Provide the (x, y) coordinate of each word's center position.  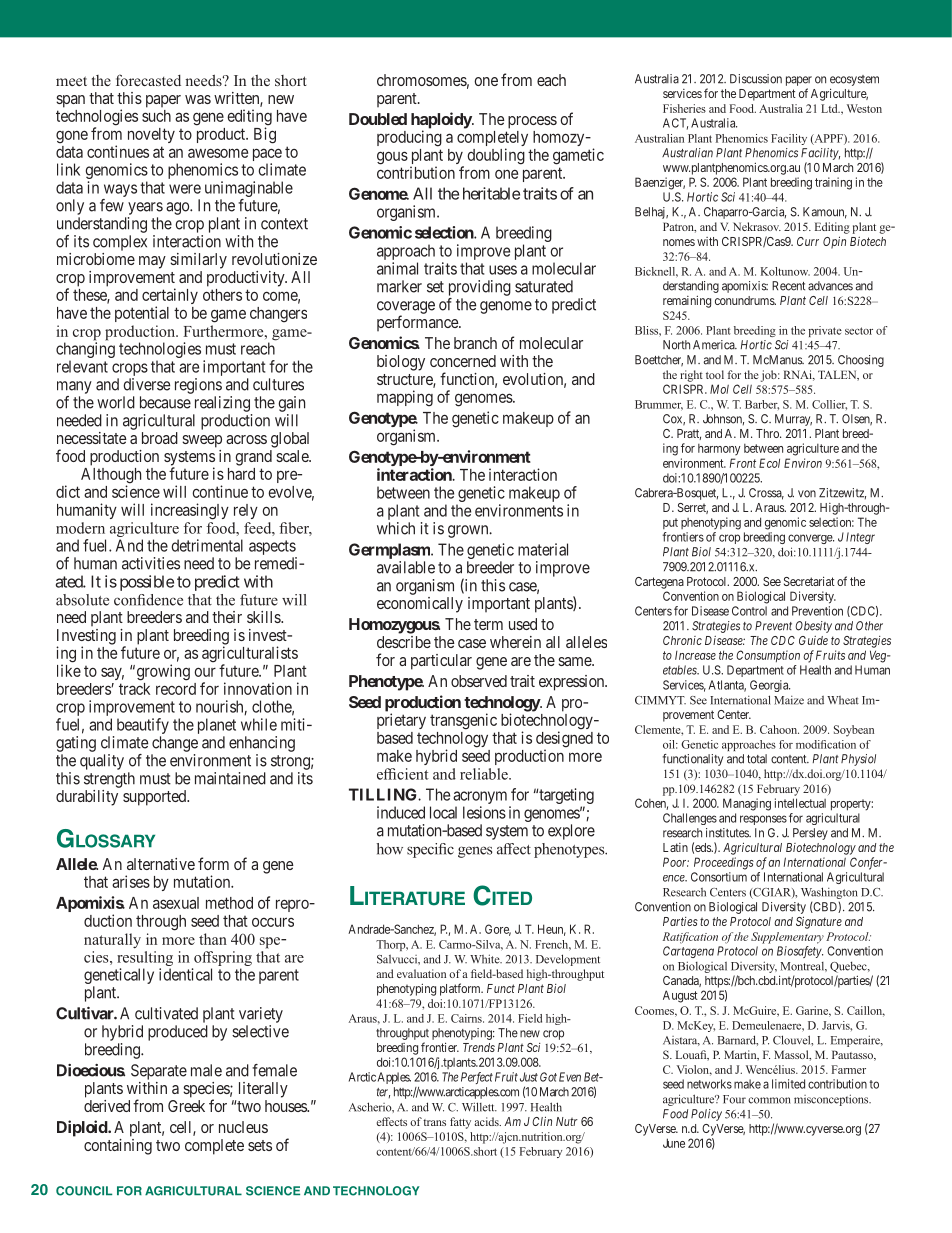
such (156, 116)
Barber (762, 405)
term (488, 624)
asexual (176, 903)
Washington (829, 893)
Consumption (768, 656)
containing (118, 1147)
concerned (463, 361)
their (227, 617)
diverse (146, 384)
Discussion (756, 79)
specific (430, 850)
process (532, 122)
